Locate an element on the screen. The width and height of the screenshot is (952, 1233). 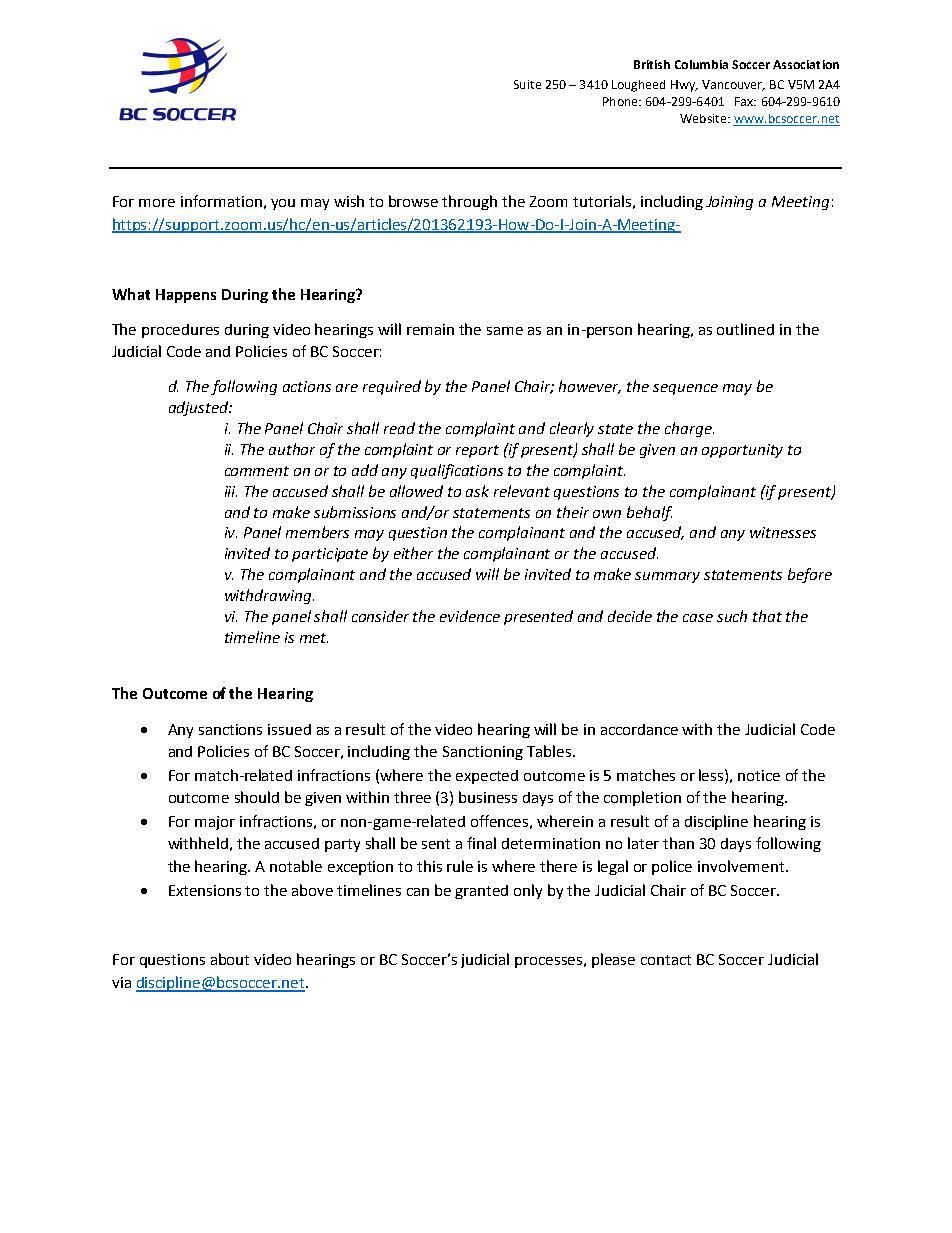
witnesses is located at coordinates (783, 532).
